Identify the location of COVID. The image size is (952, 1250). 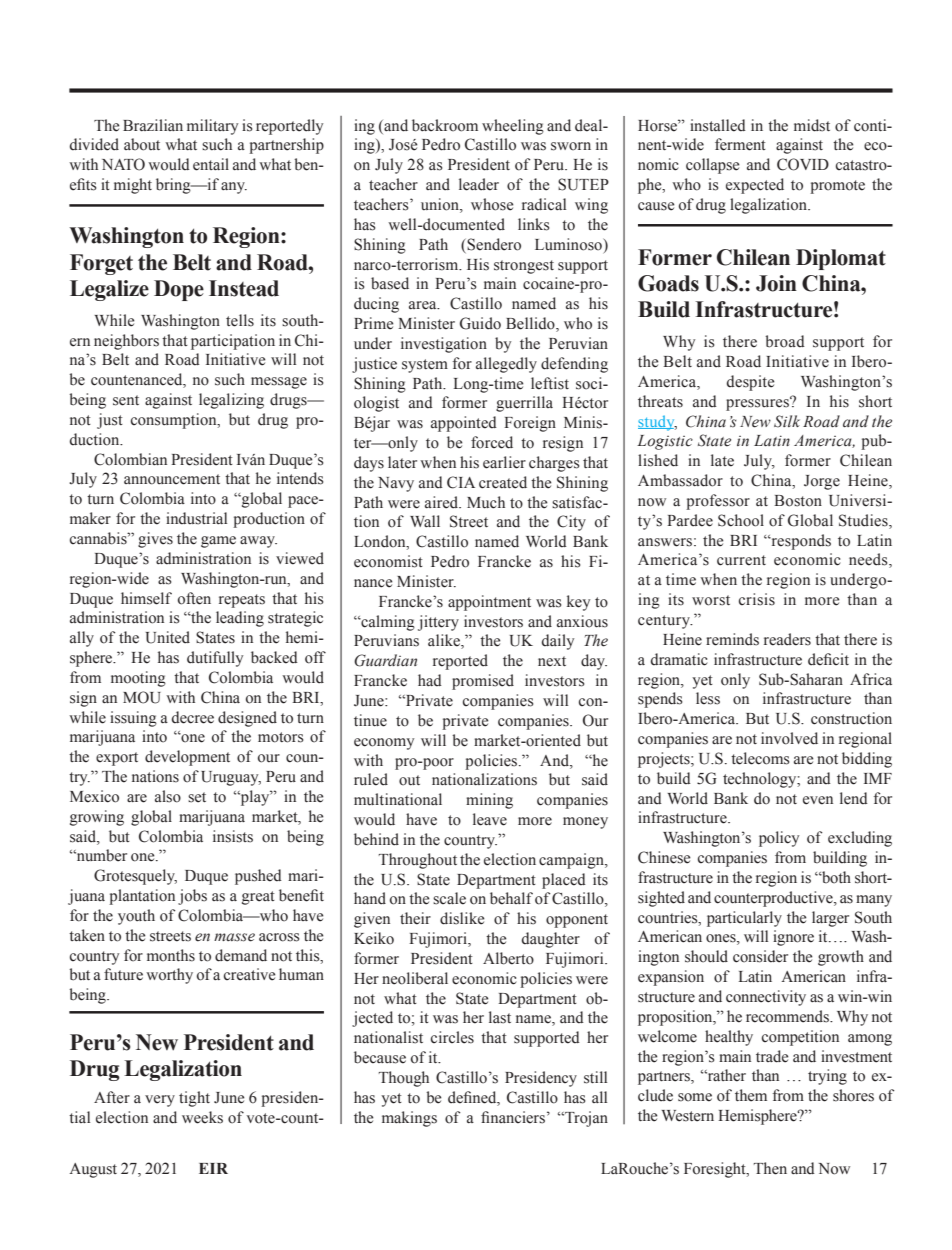
(803, 164).
